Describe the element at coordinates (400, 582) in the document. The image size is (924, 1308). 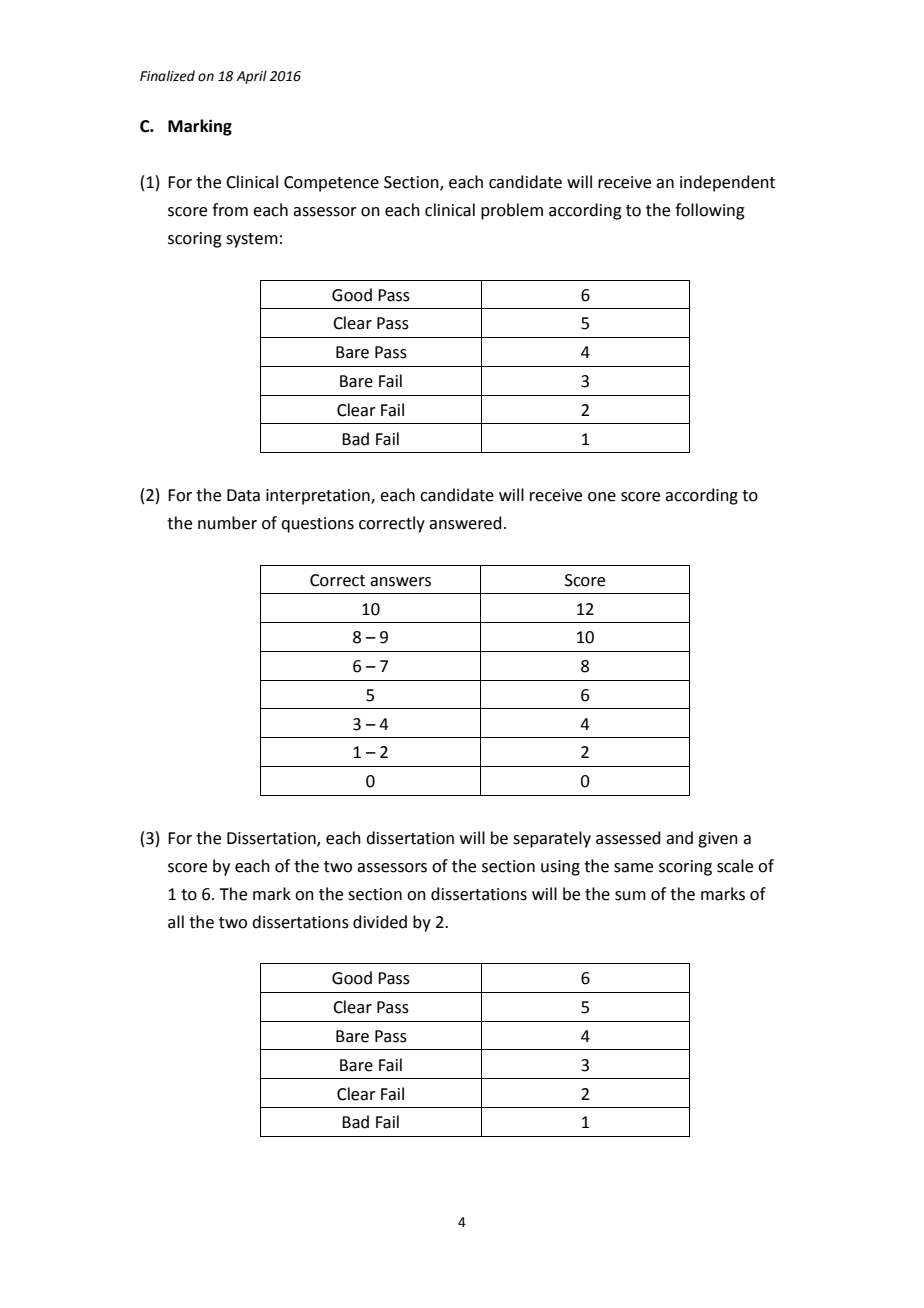
I see `answers` at that location.
